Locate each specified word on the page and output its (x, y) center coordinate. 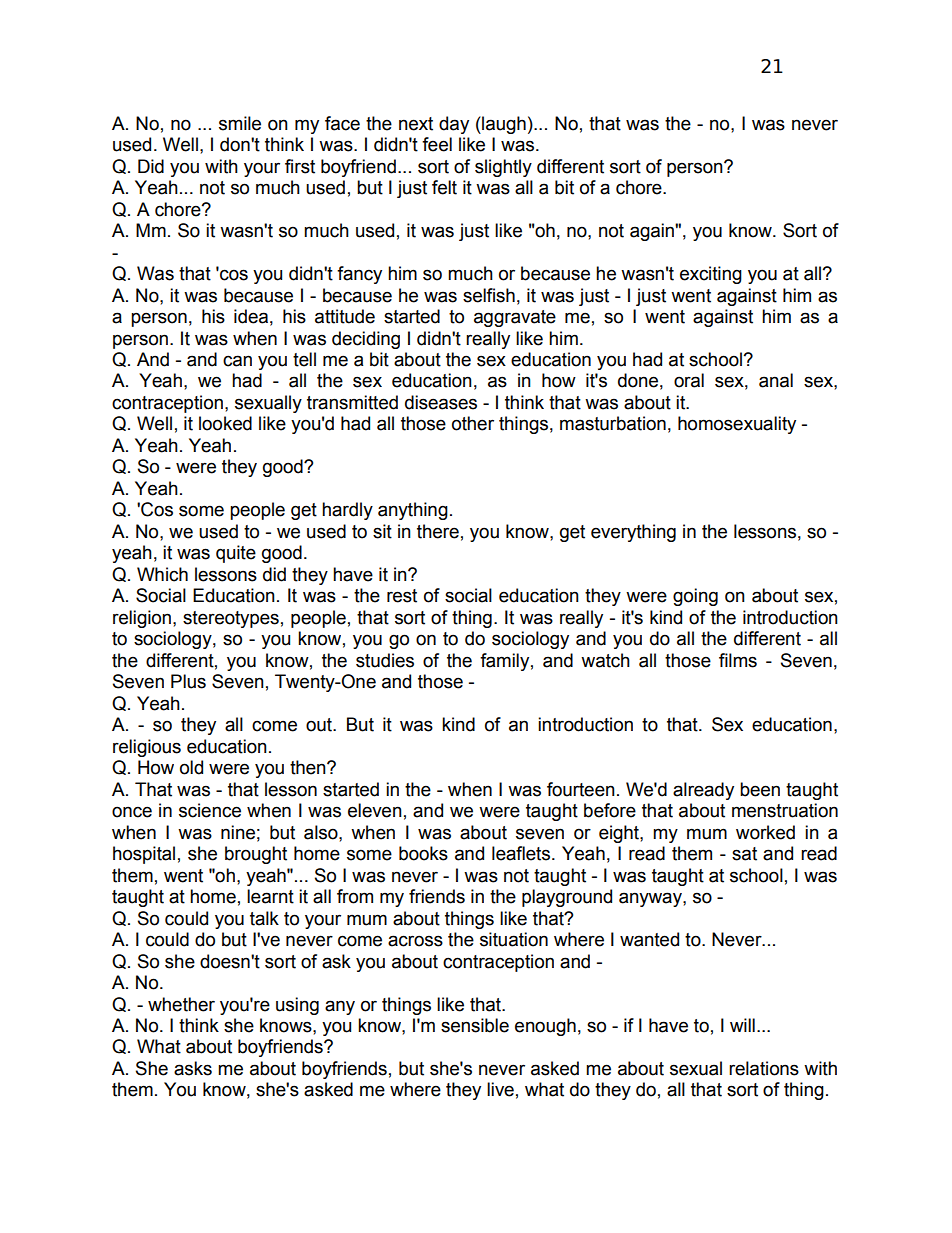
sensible (475, 1025)
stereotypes (231, 619)
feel (437, 144)
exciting (711, 275)
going (695, 597)
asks (193, 1068)
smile (240, 123)
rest (402, 596)
